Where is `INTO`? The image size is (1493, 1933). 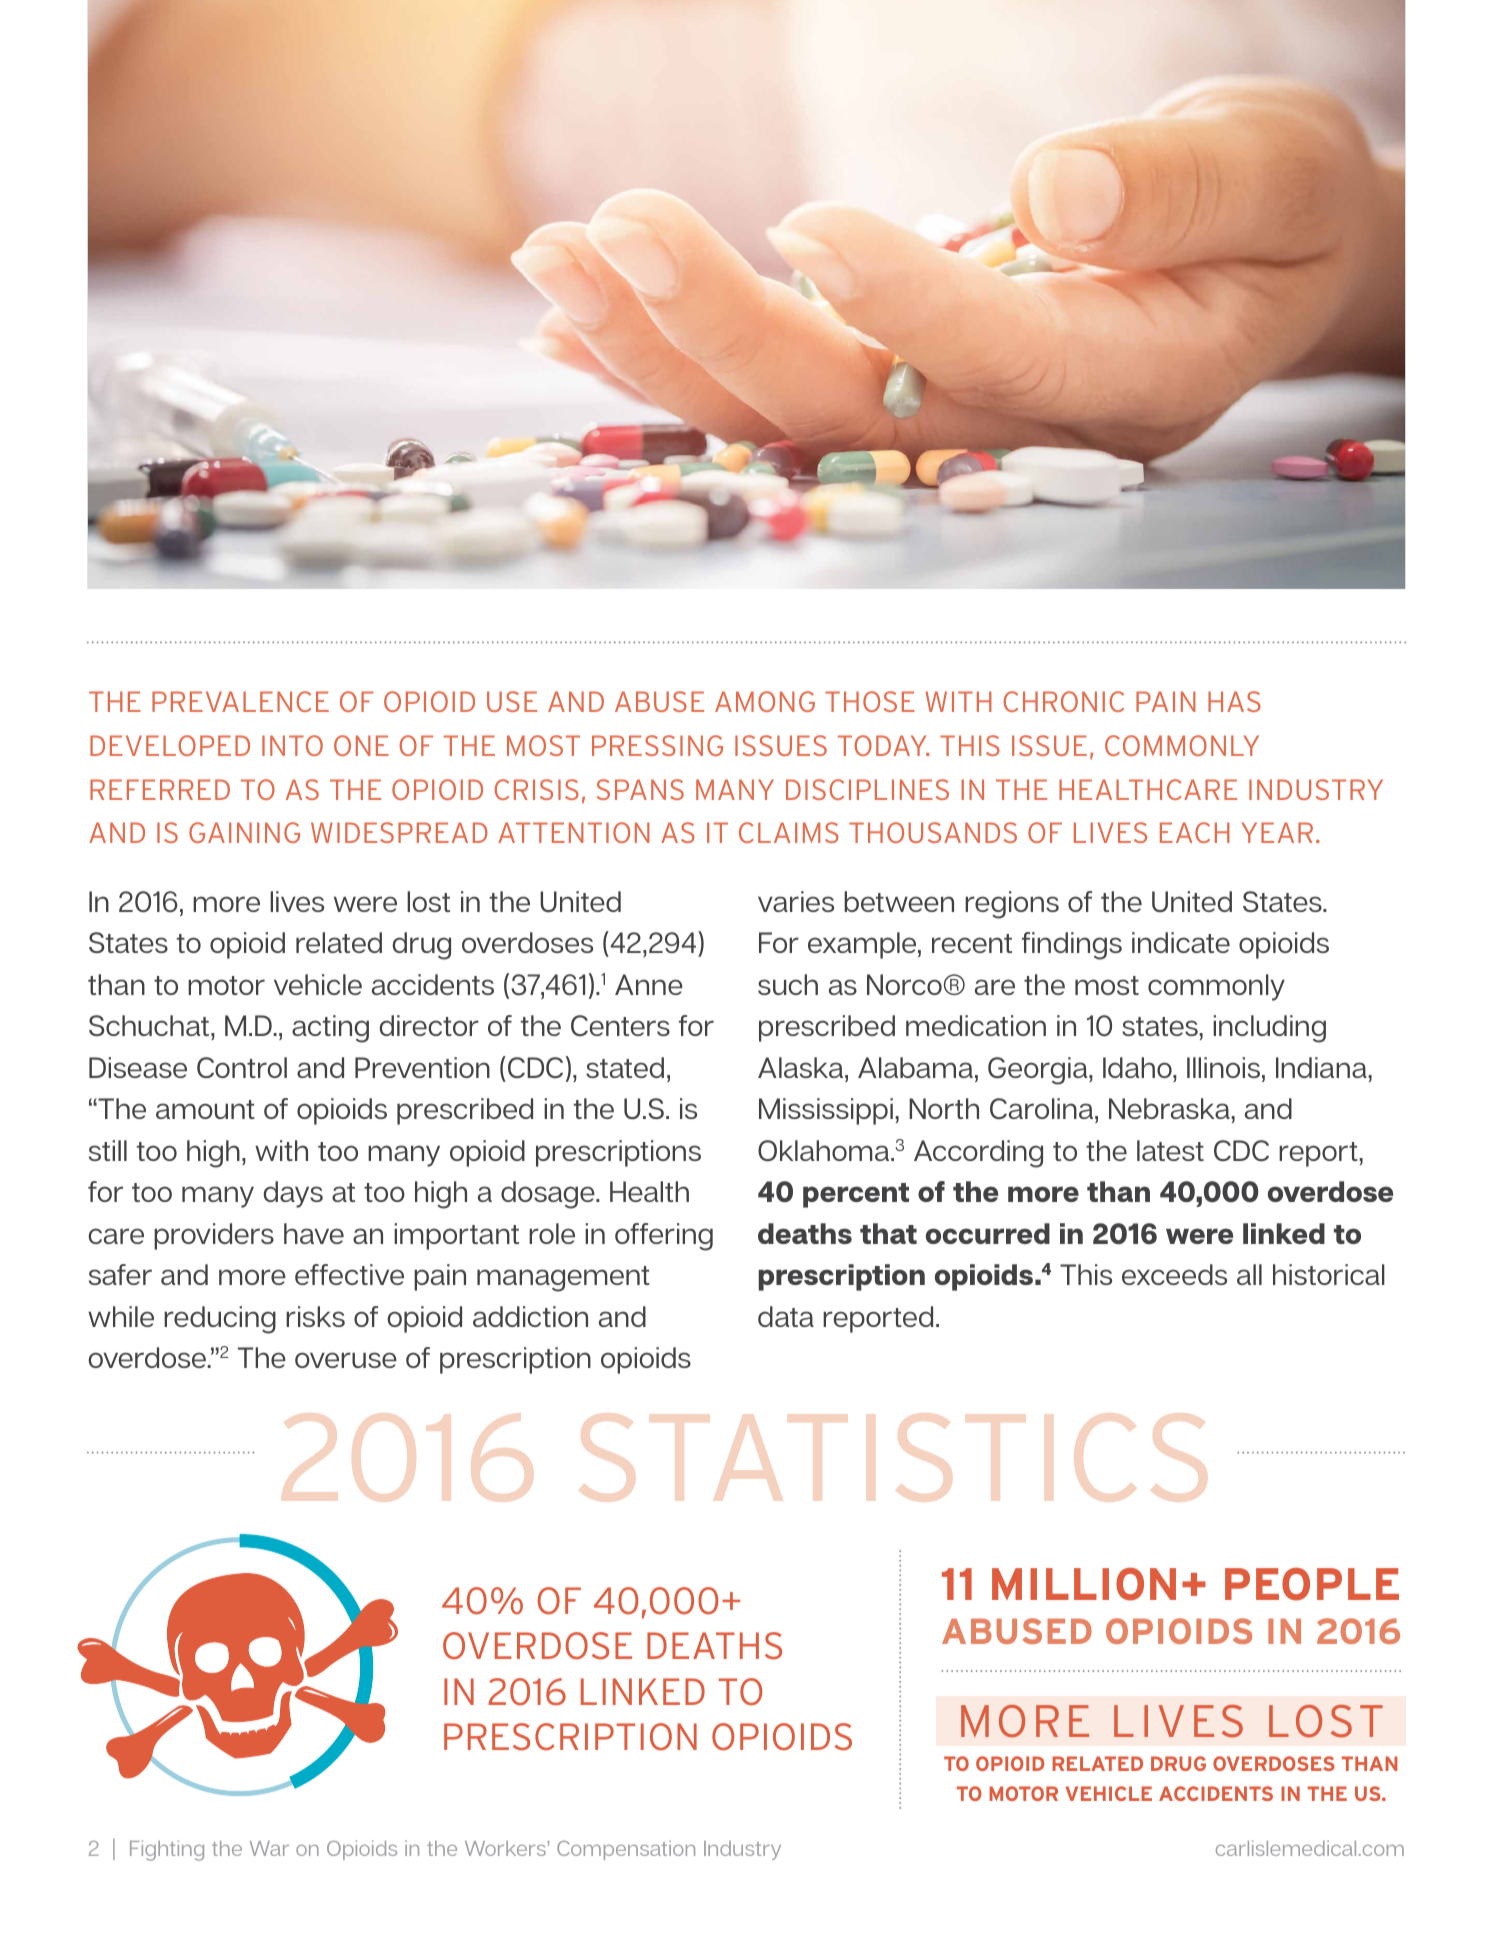
INTO is located at coordinates (292, 745).
